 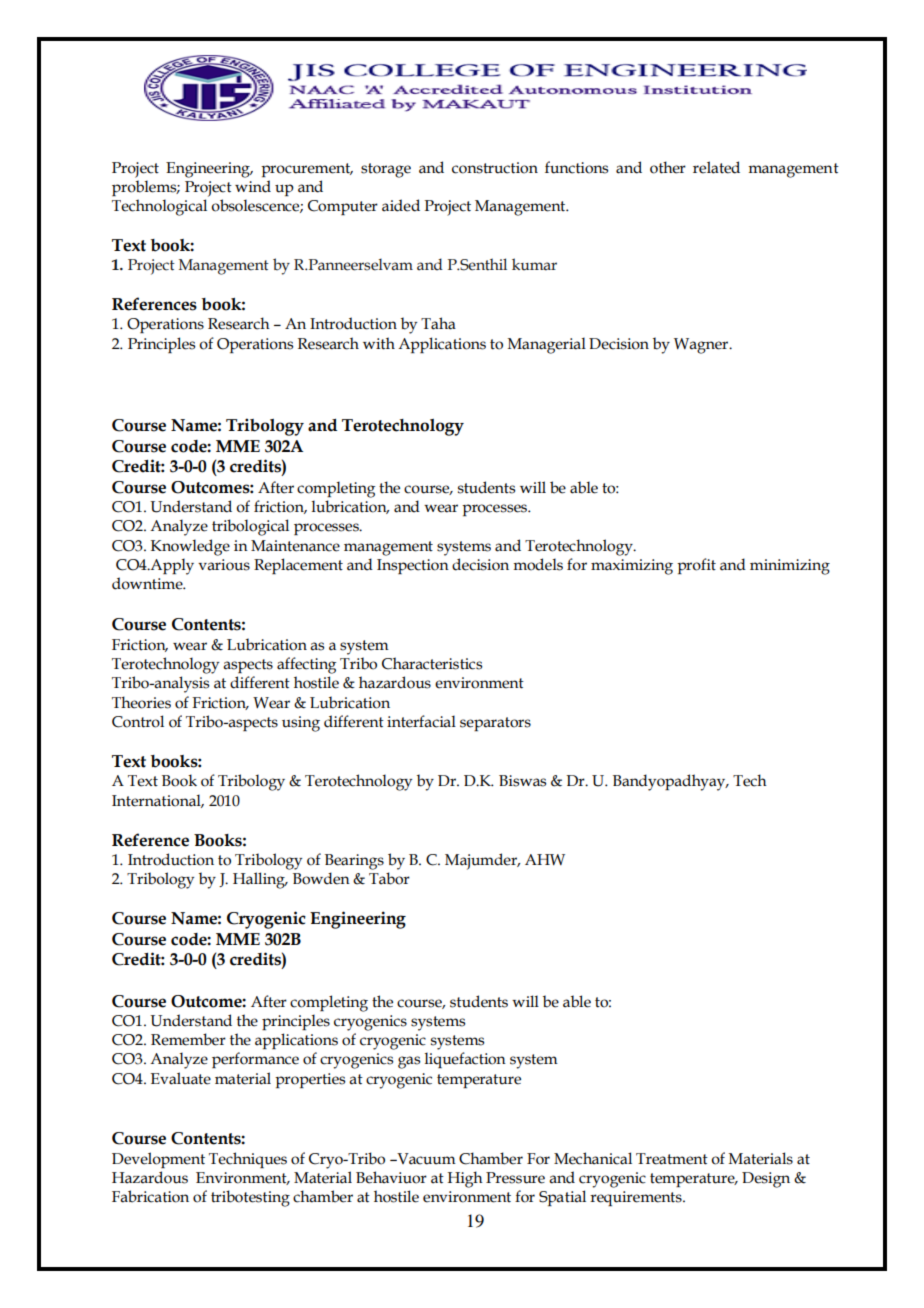 What do you see at coordinates (522, 781) in the screenshot?
I see `Biswas` at bounding box center [522, 781].
